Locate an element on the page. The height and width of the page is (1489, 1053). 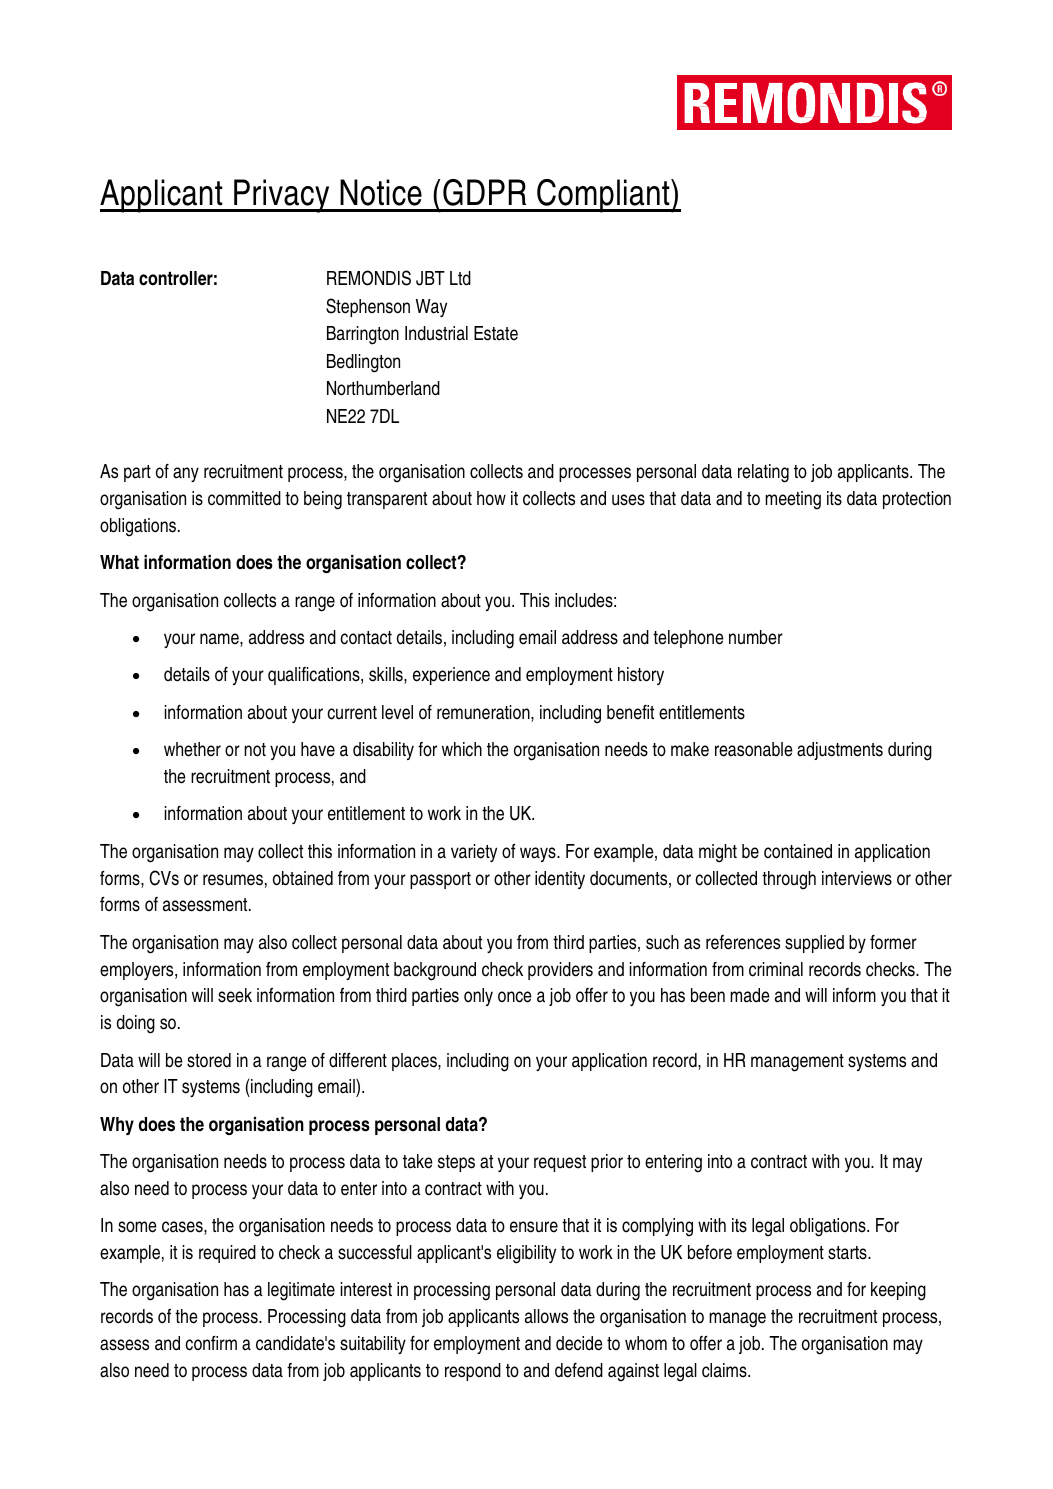
Compliant is located at coordinates (603, 196).
